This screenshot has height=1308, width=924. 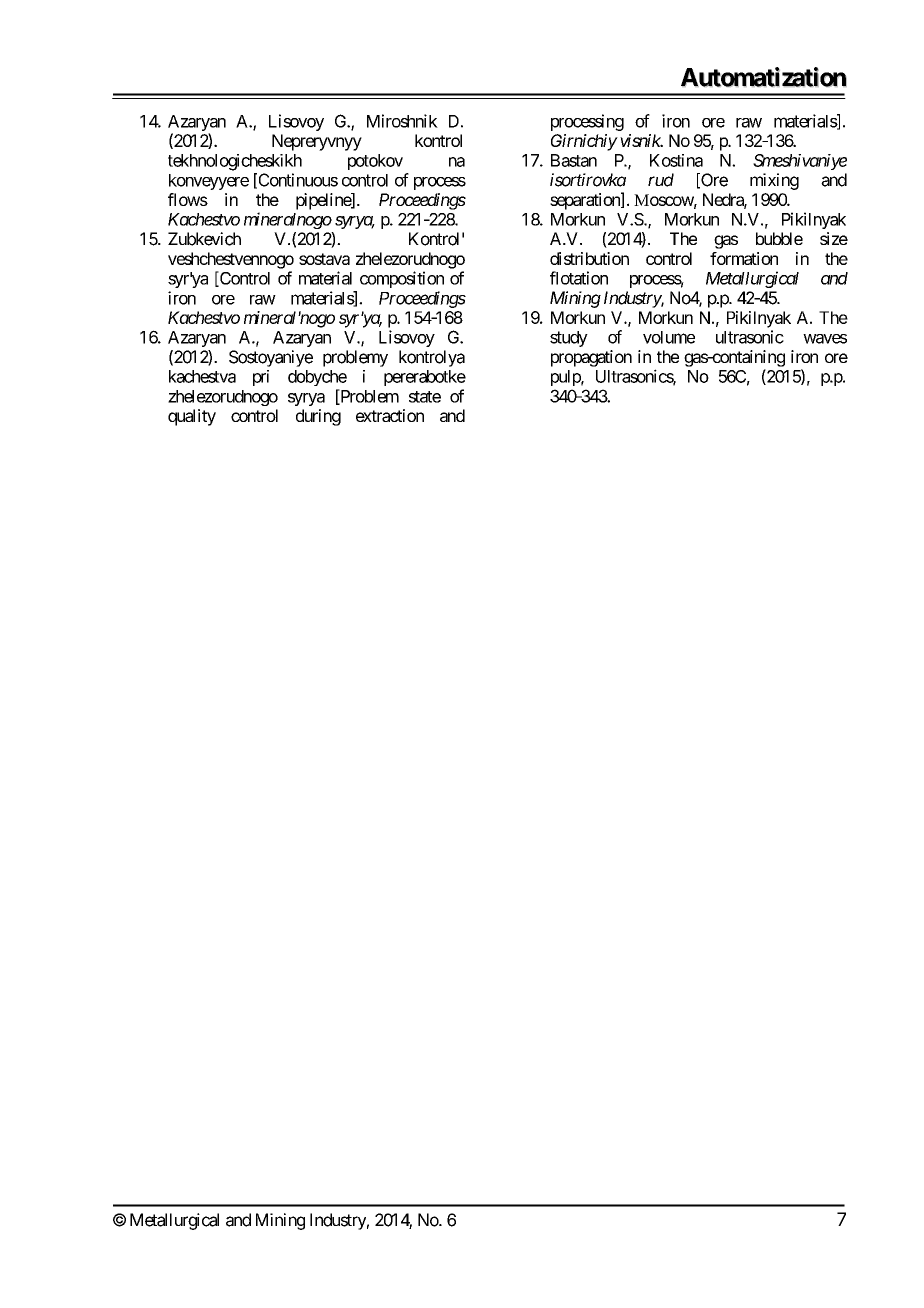 What do you see at coordinates (591, 358) in the screenshot?
I see `propagation` at bounding box center [591, 358].
